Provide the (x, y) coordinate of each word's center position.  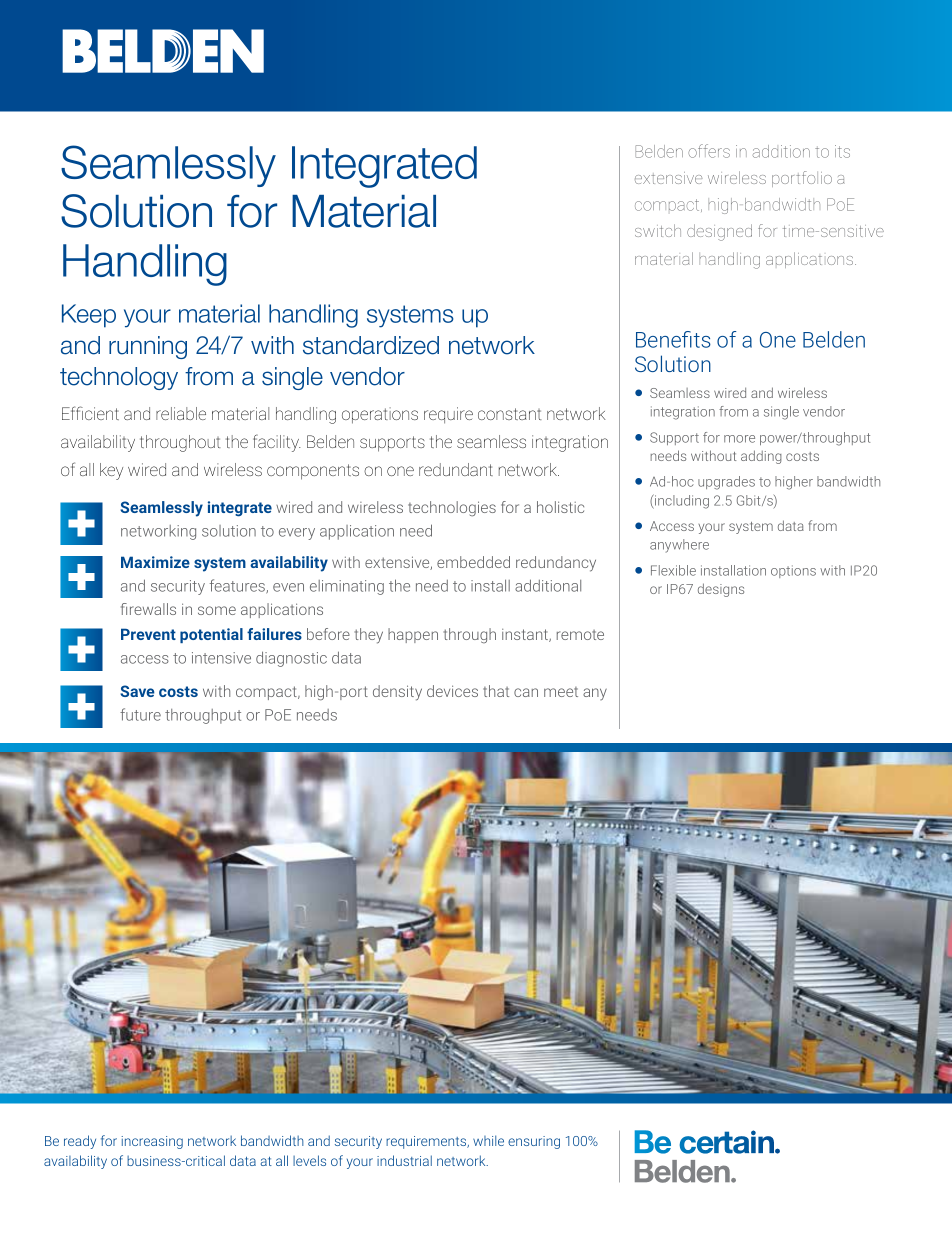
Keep (89, 316)
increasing (152, 1142)
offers (709, 151)
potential (211, 635)
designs (721, 590)
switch (658, 230)
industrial (404, 1160)
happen (413, 635)
